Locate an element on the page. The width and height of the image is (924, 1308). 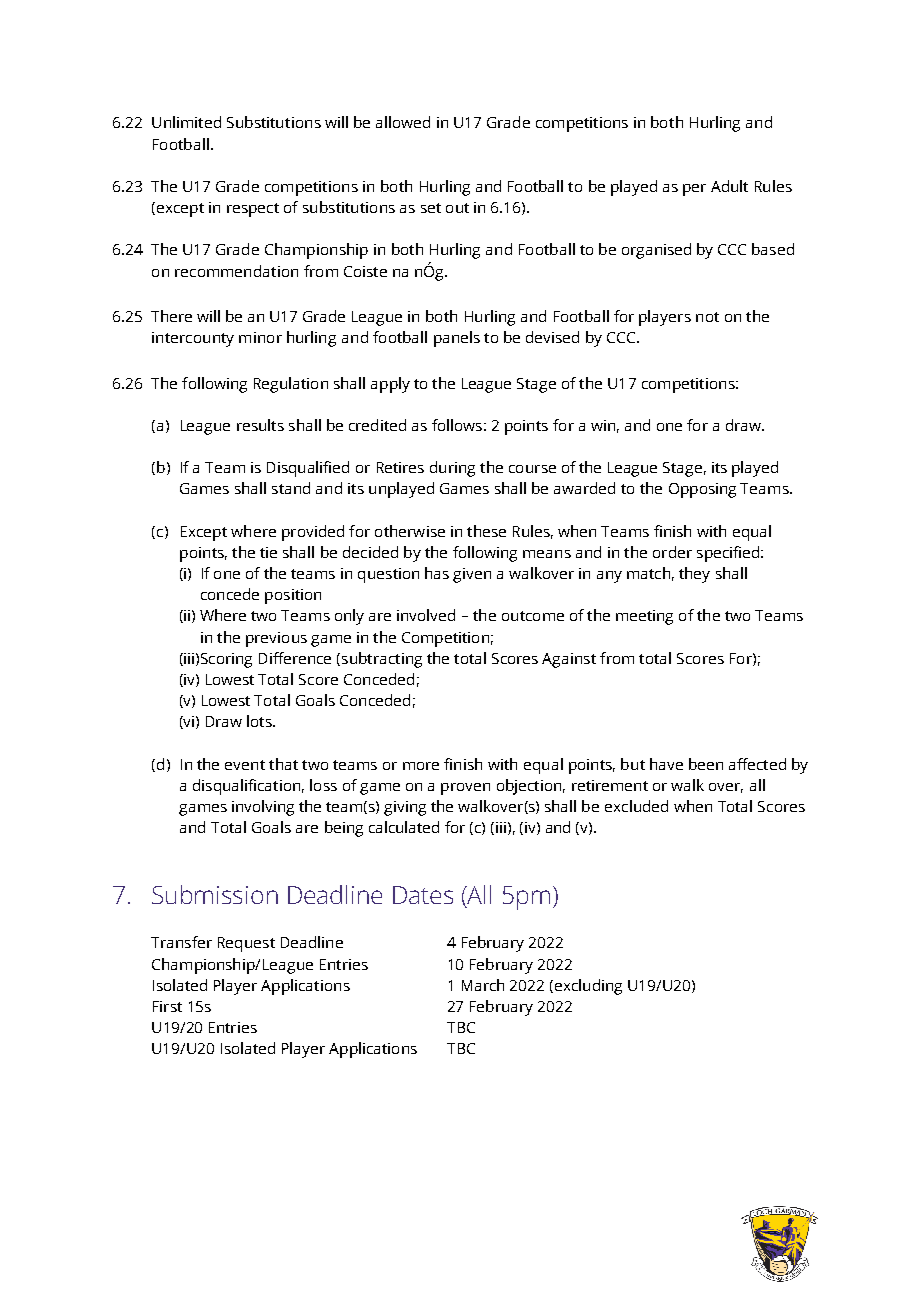
Request is located at coordinates (246, 944).
